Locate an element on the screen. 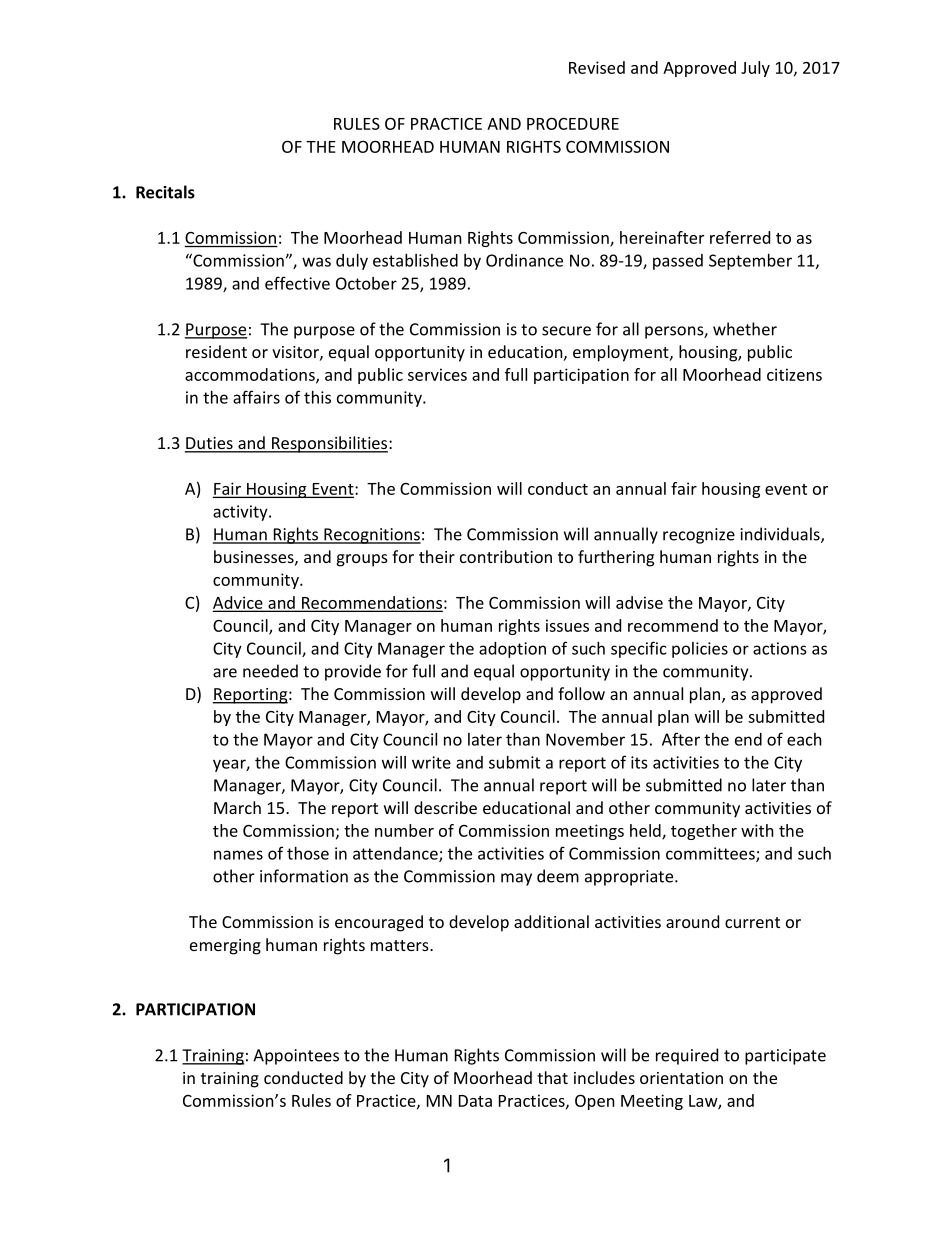 The width and height of the screenshot is (952, 1233). PROCEDURE is located at coordinates (573, 123).
